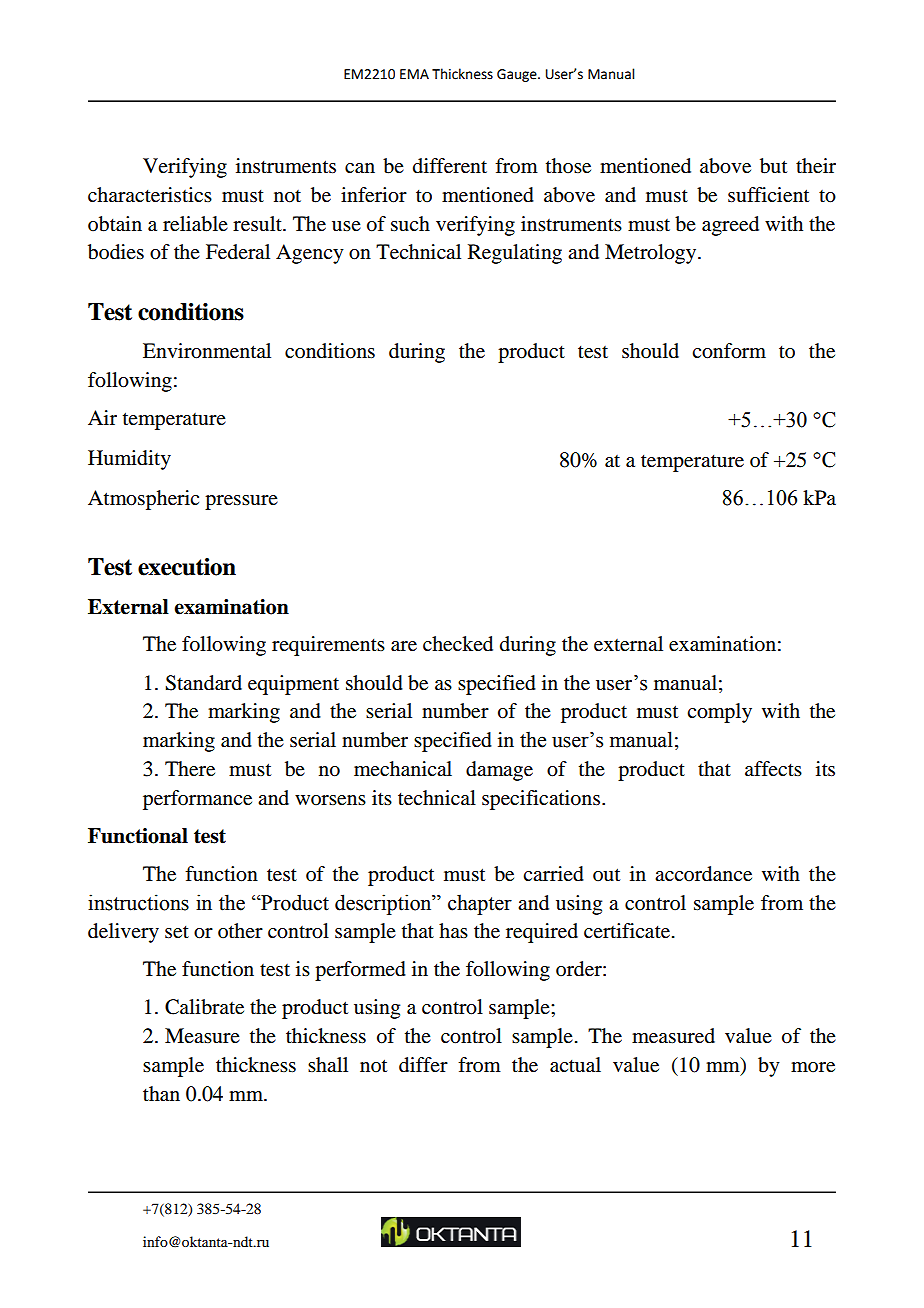 Image resolution: width=924 pixels, height=1308 pixels. I want to click on Humidity, so click(129, 460).
